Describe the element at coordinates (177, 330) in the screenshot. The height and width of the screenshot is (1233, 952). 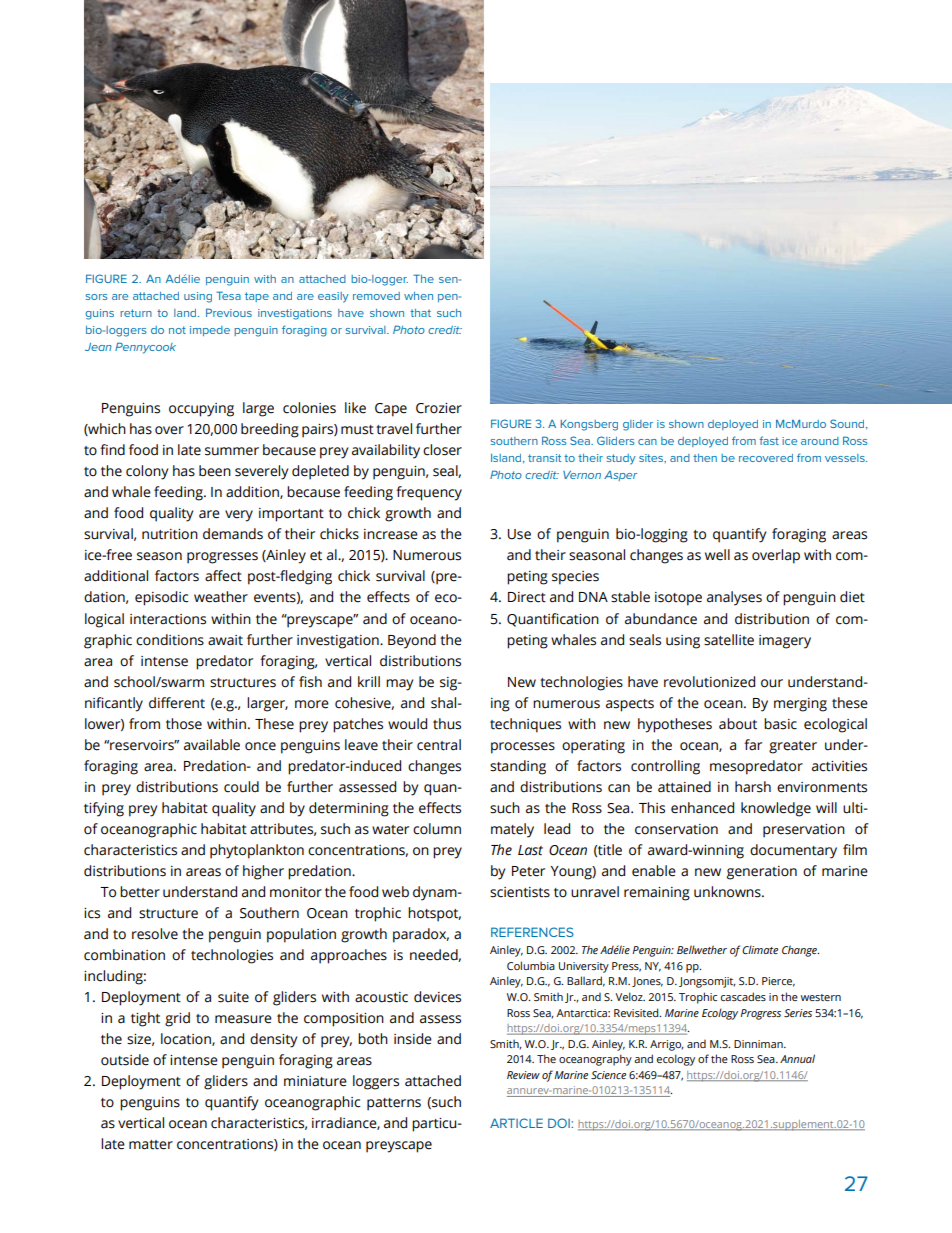
I see `not` at that location.
